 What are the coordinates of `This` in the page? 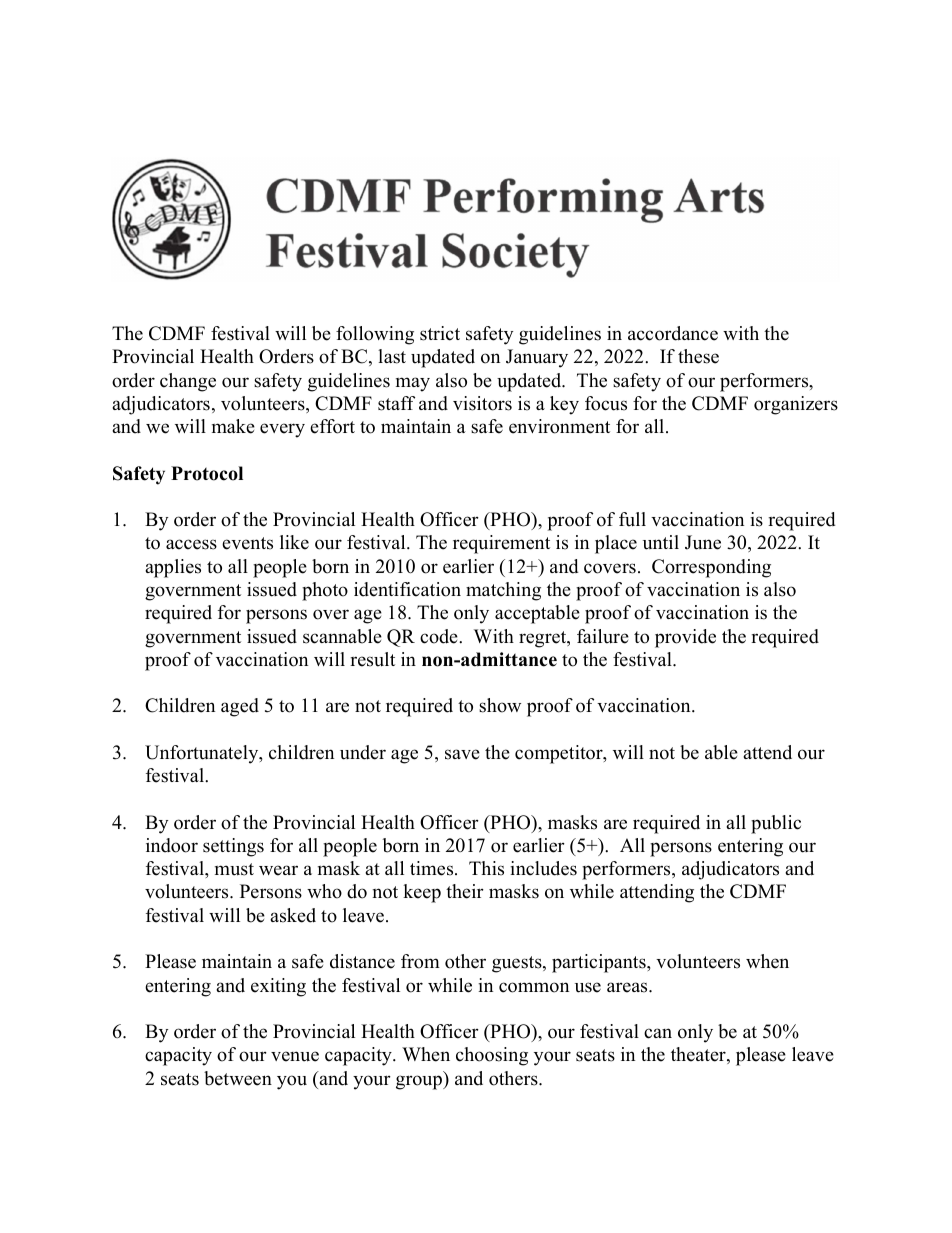 It's located at (486, 868).
